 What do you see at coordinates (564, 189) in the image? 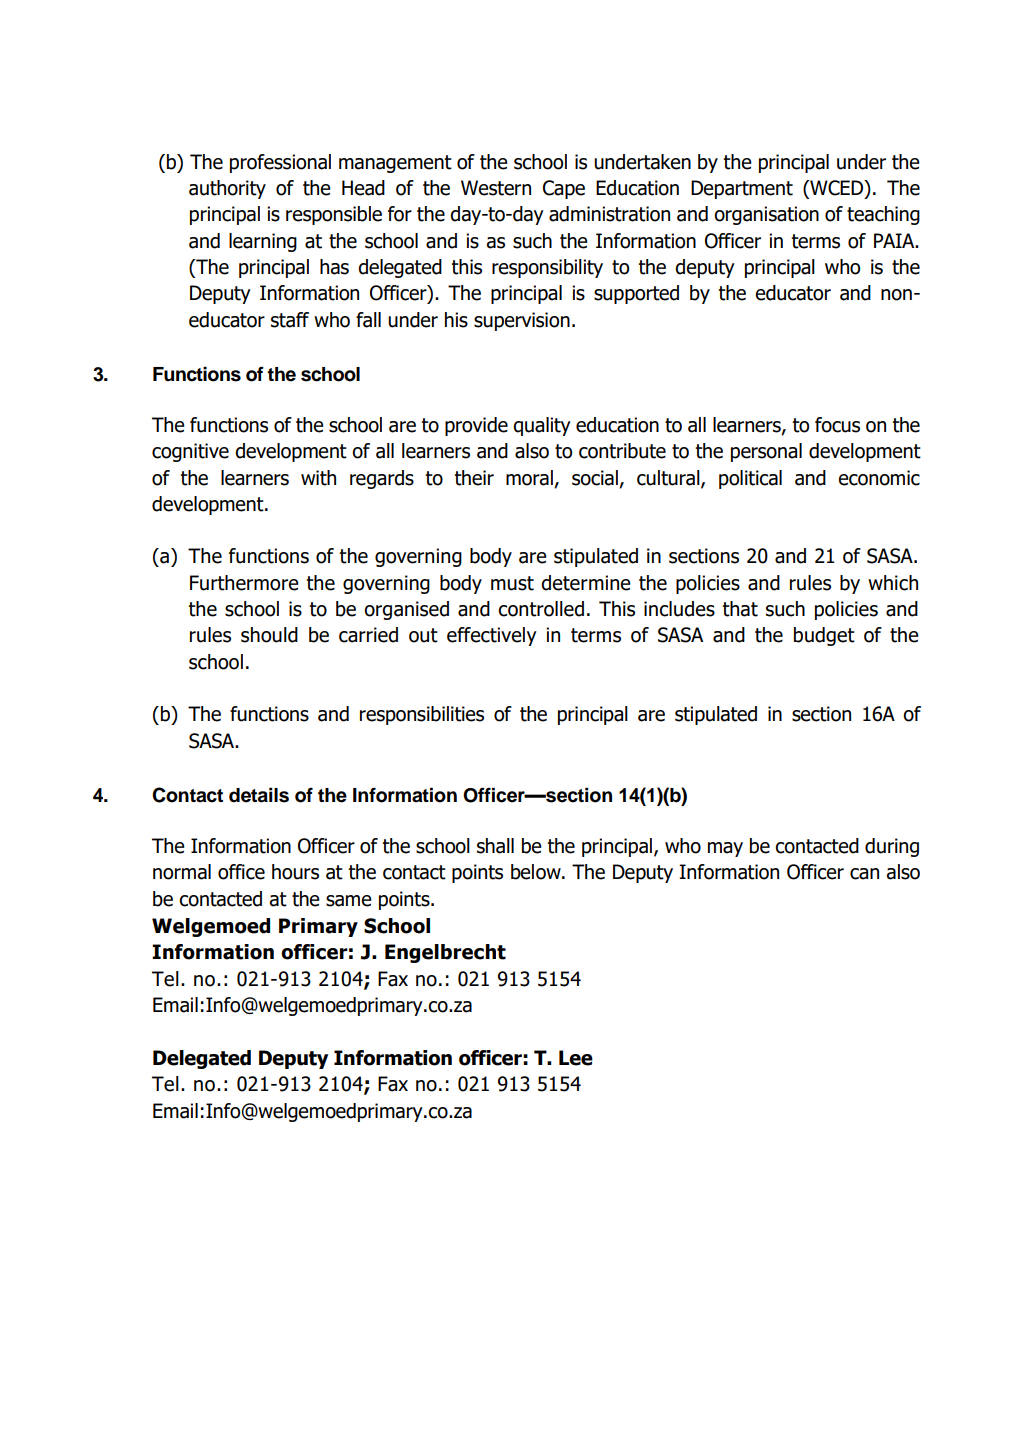
I see `Cape` at bounding box center [564, 189].
